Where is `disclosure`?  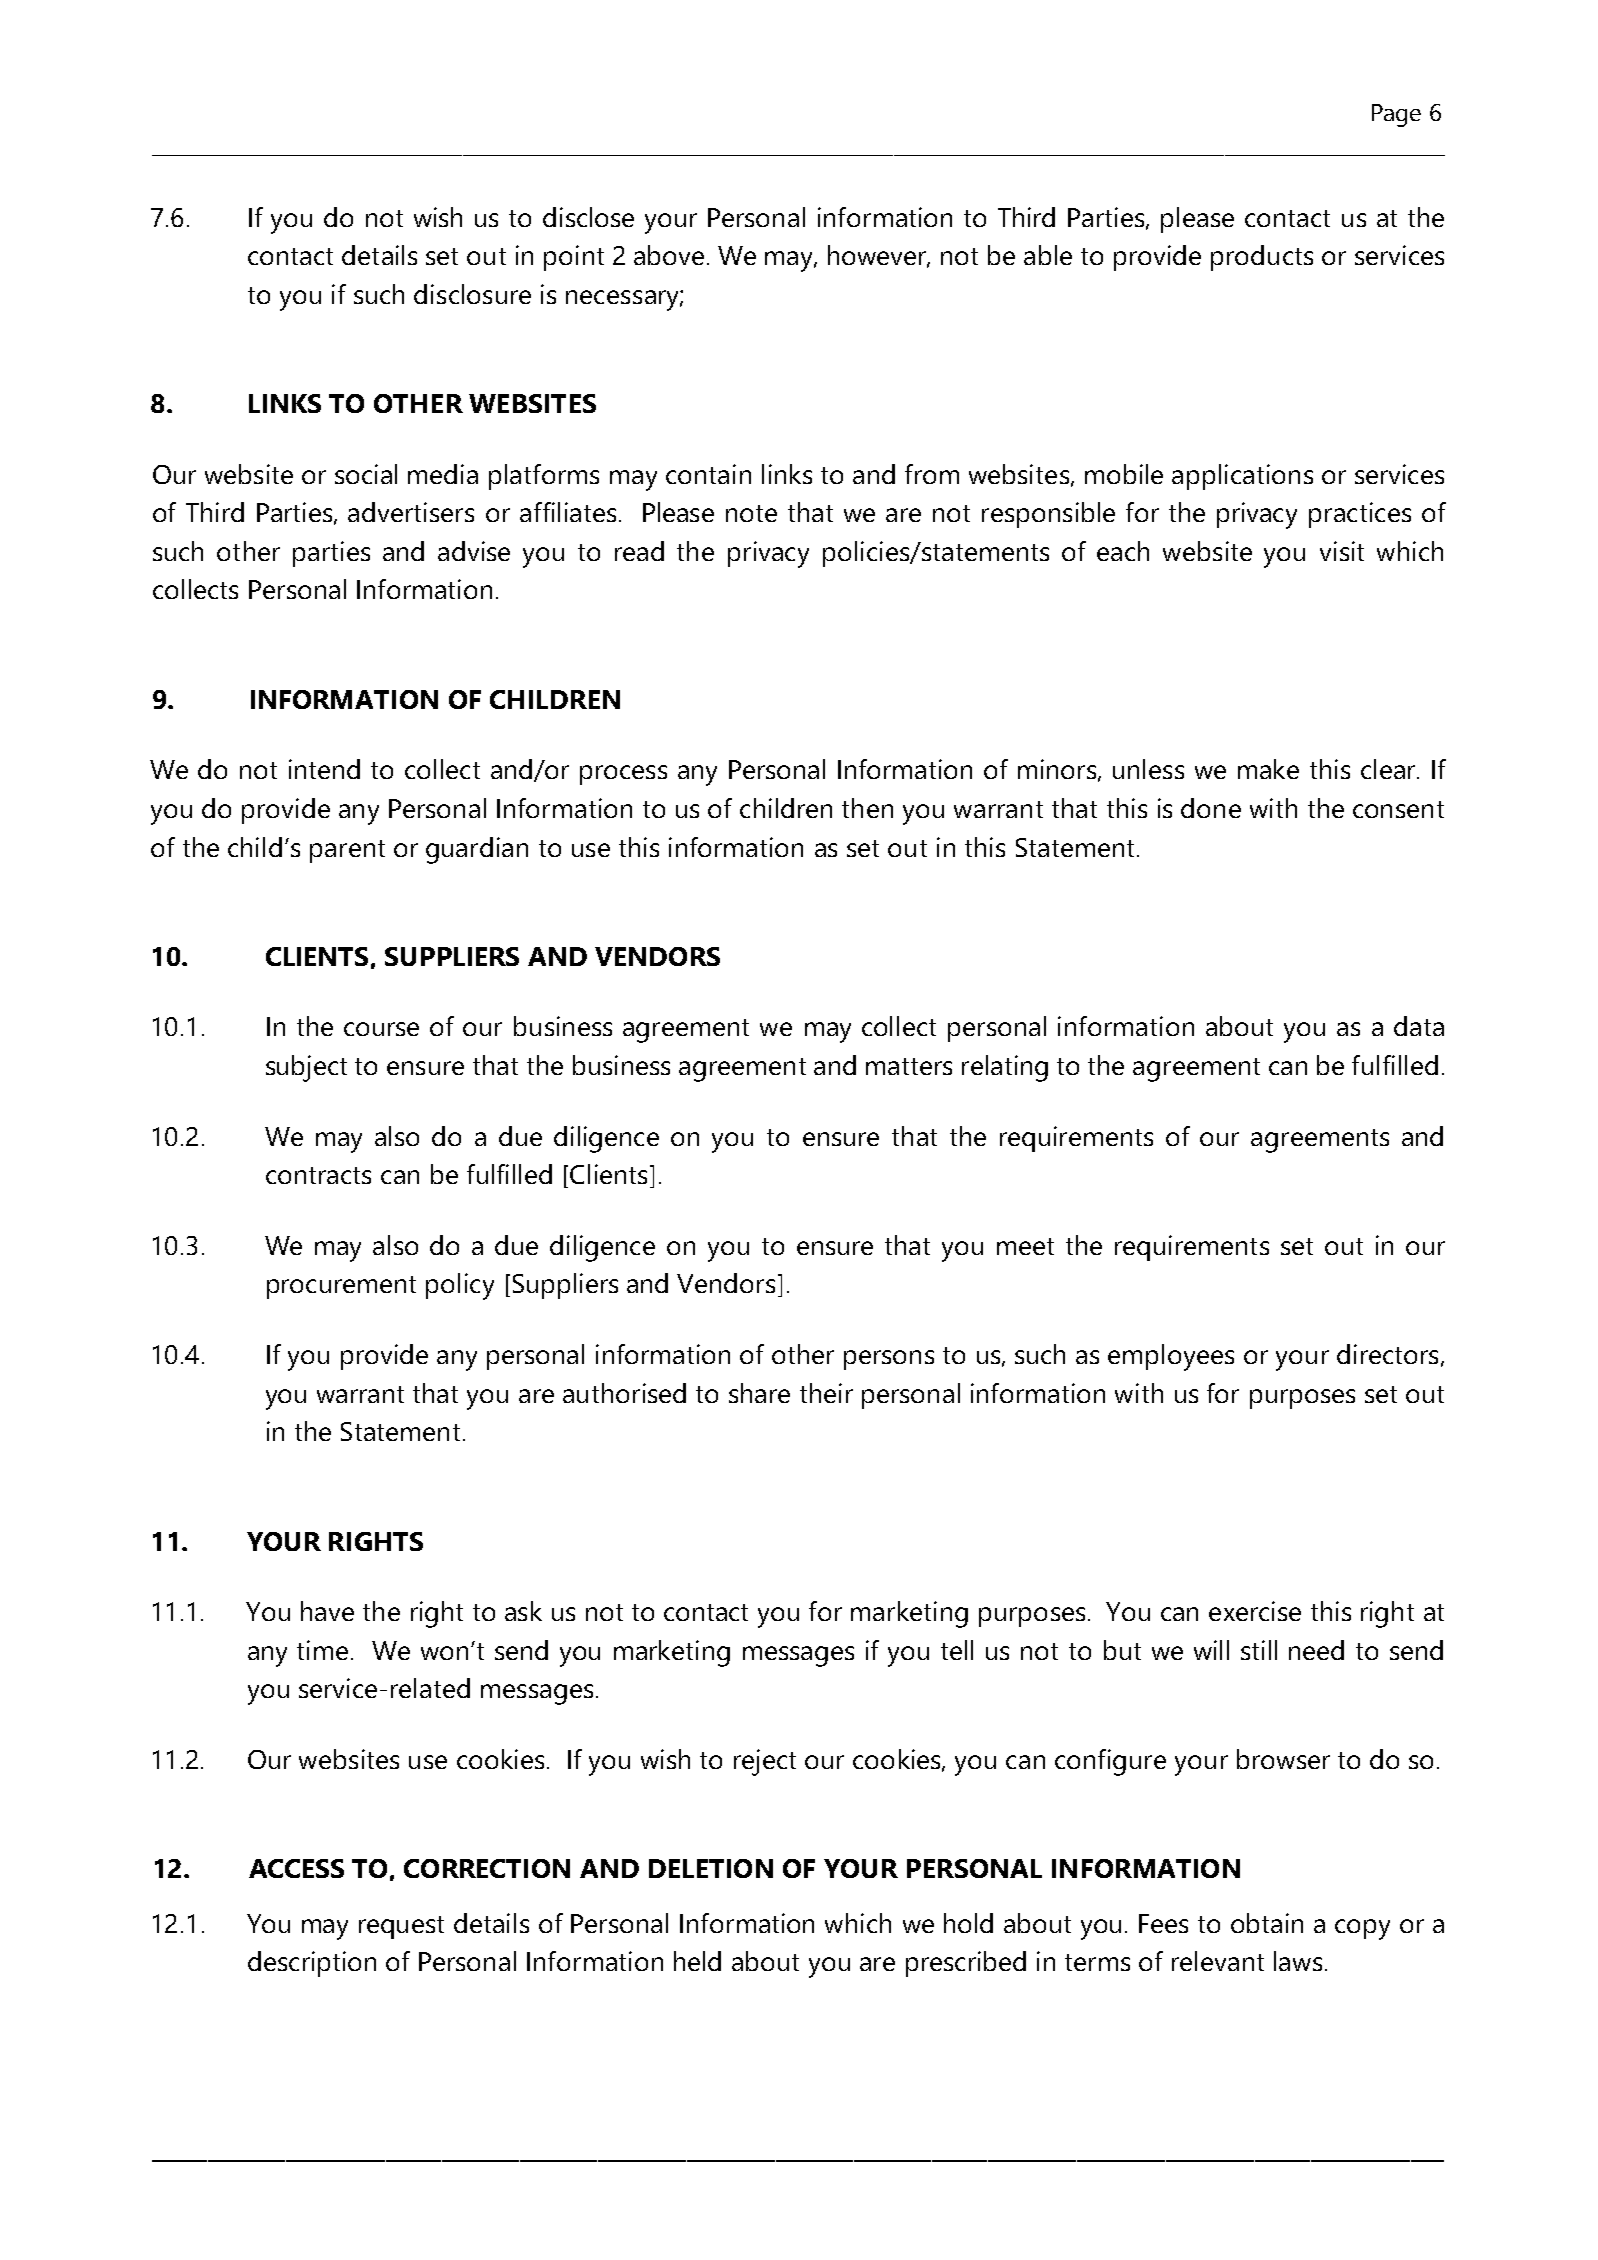 disclosure is located at coordinates (472, 294).
